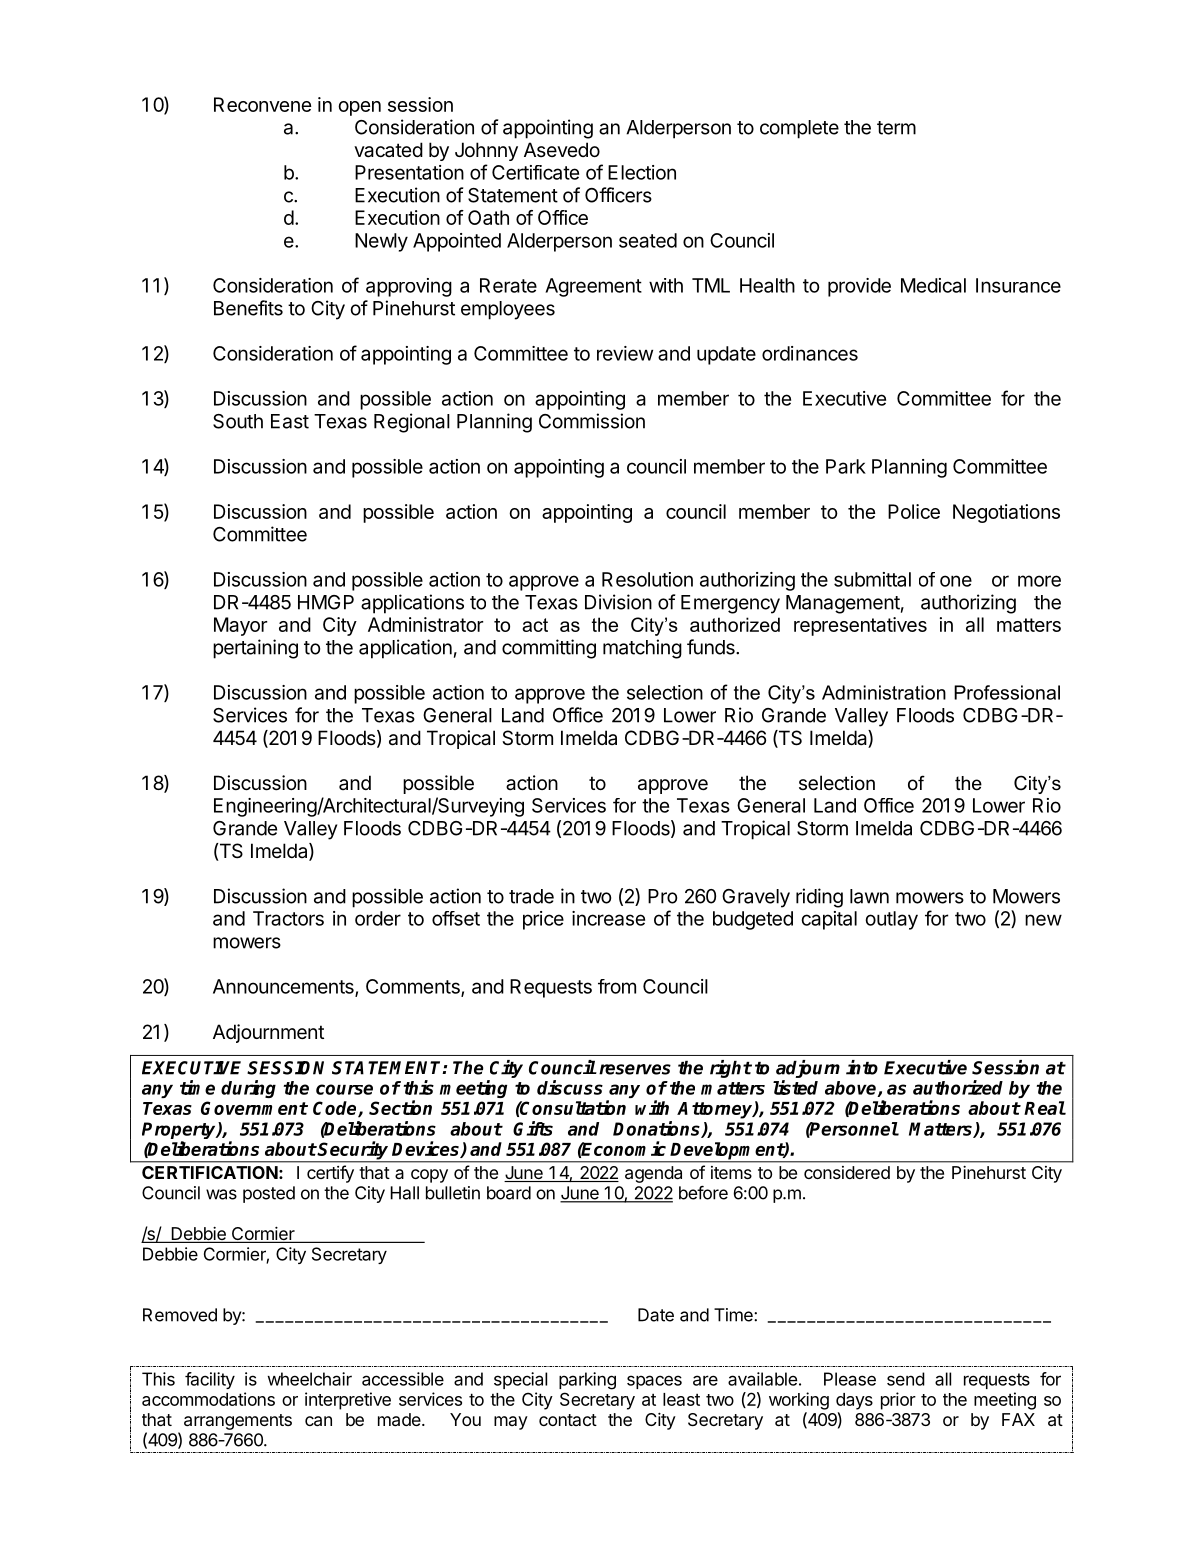 The image size is (1203, 1557). I want to click on reserves, so click(635, 1069).
